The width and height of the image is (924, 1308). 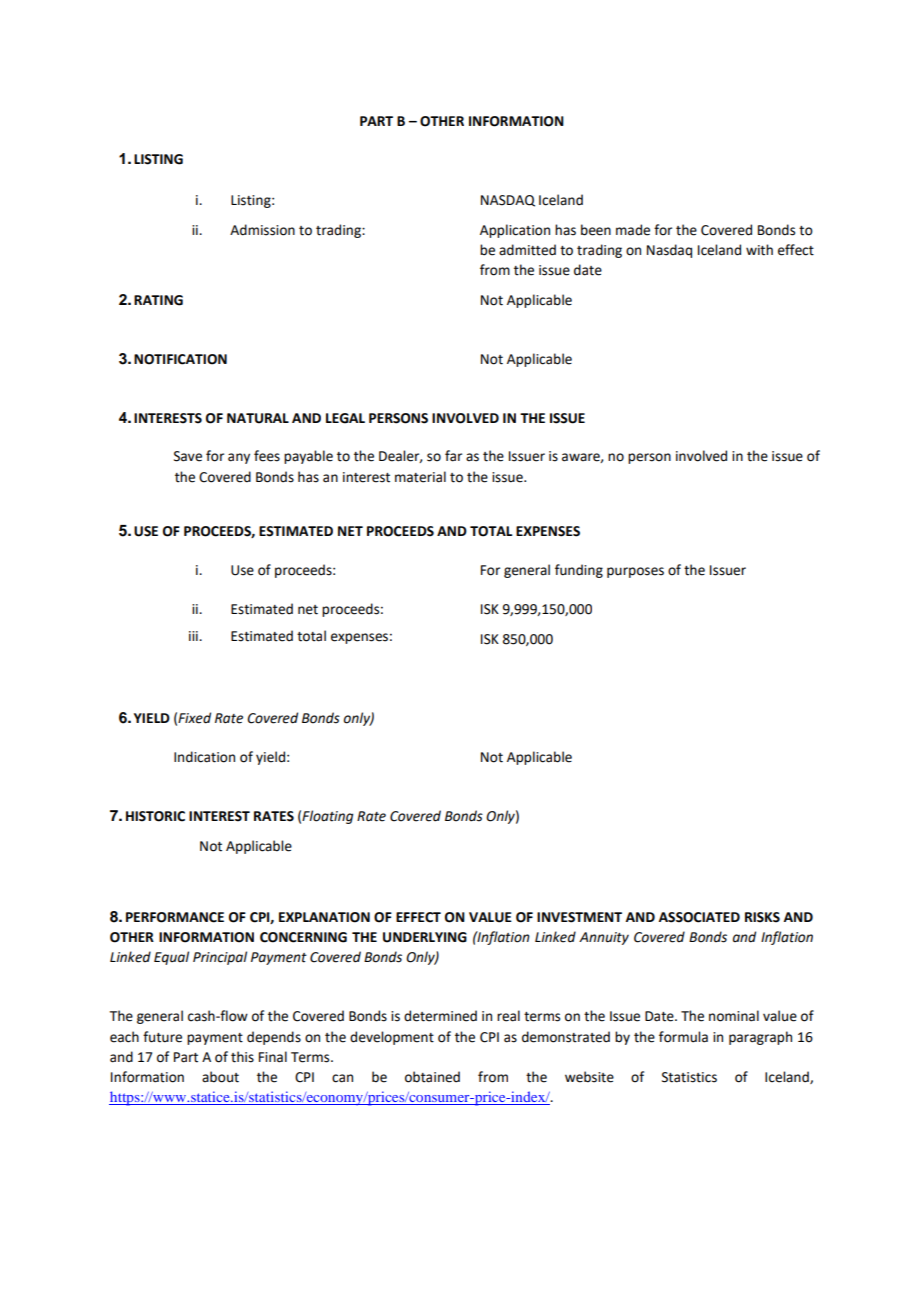 What do you see at coordinates (633, 230) in the image?
I see `made` at bounding box center [633, 230].
